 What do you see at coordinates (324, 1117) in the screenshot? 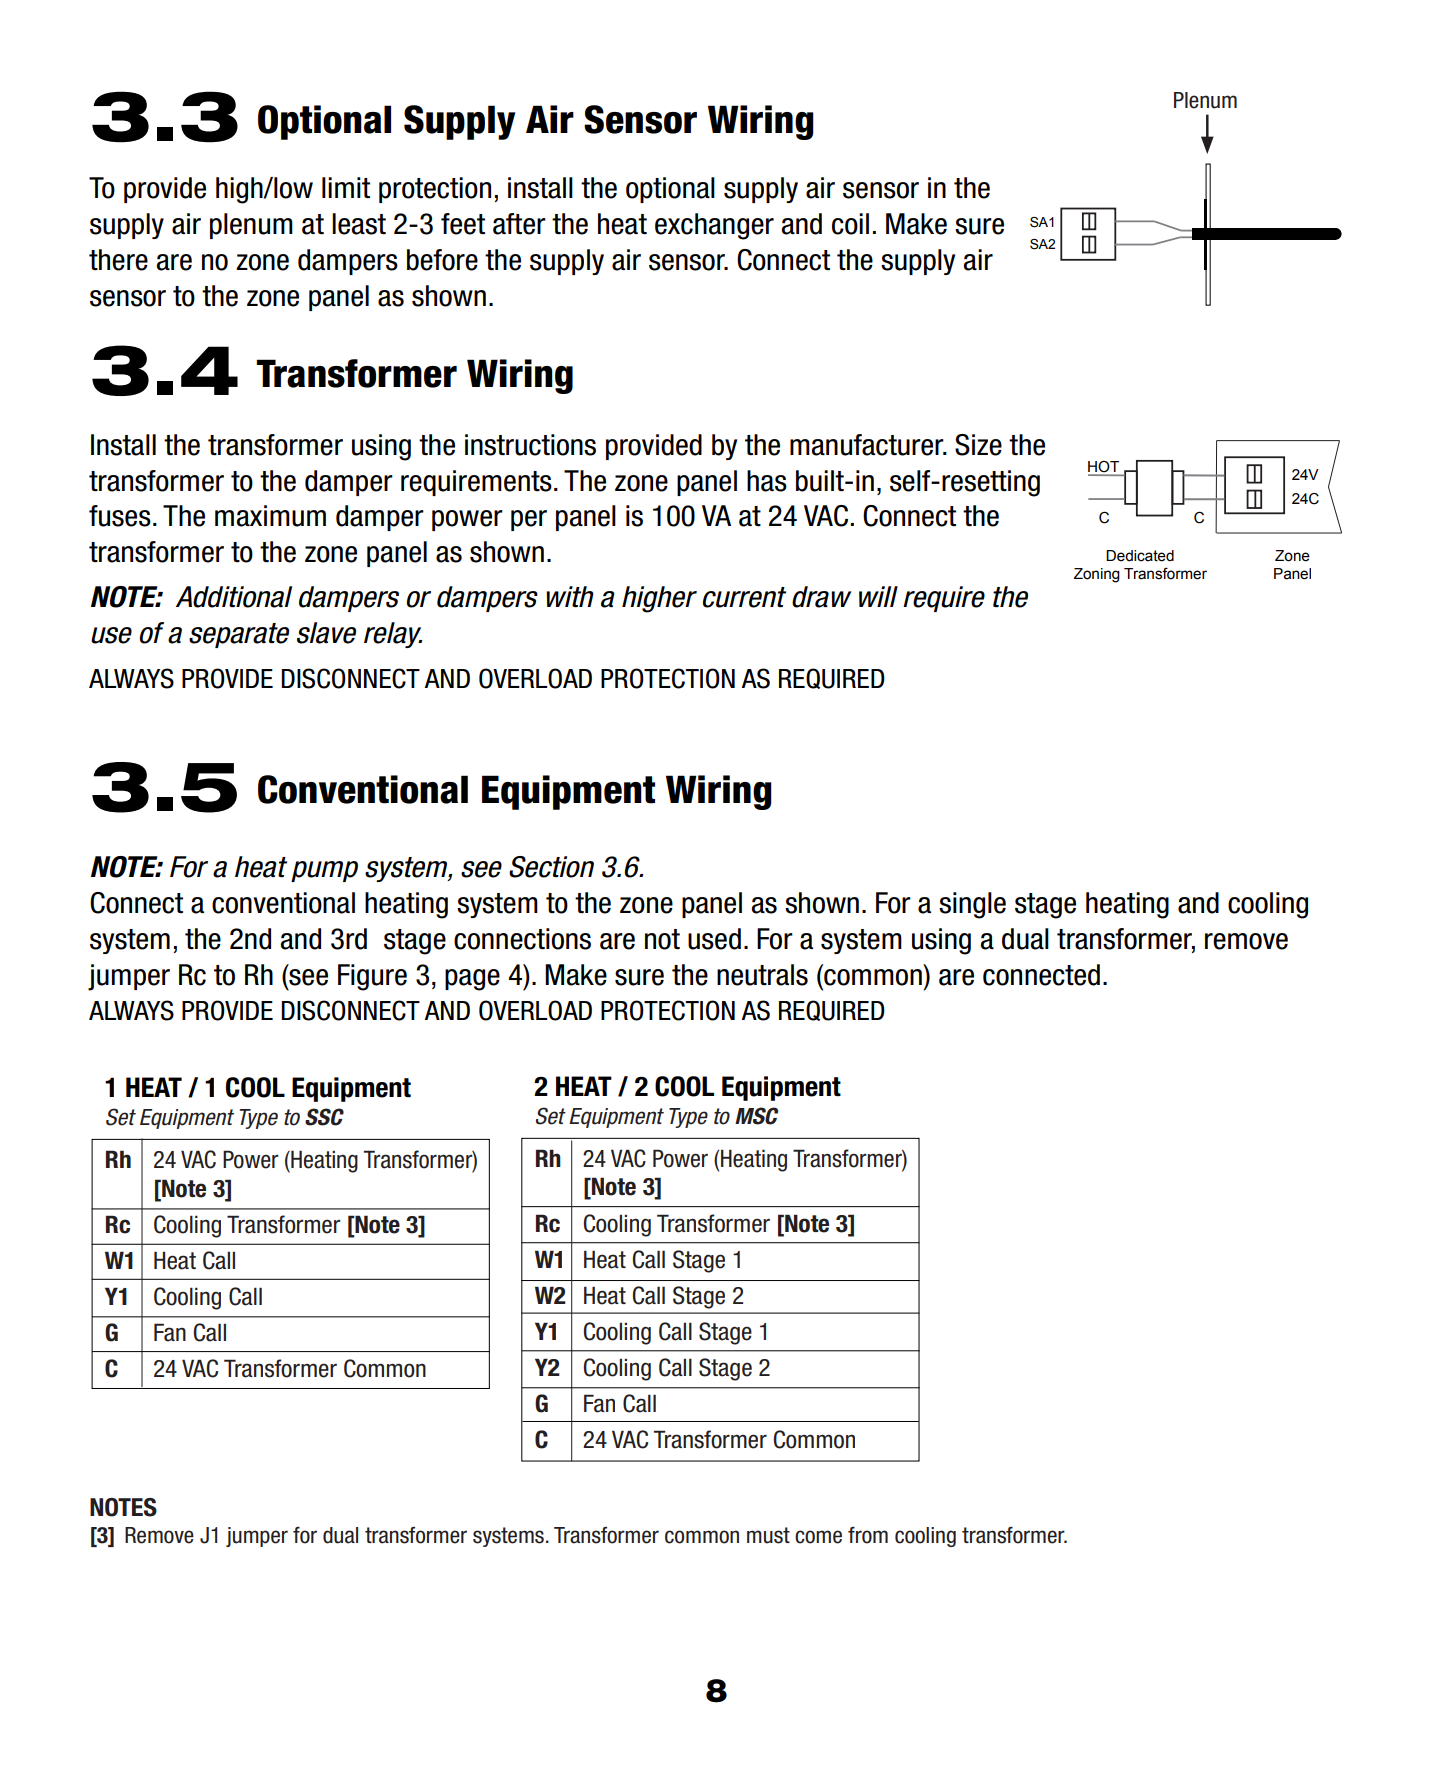
I see `SSC` at bounding box center [324, 1117].
